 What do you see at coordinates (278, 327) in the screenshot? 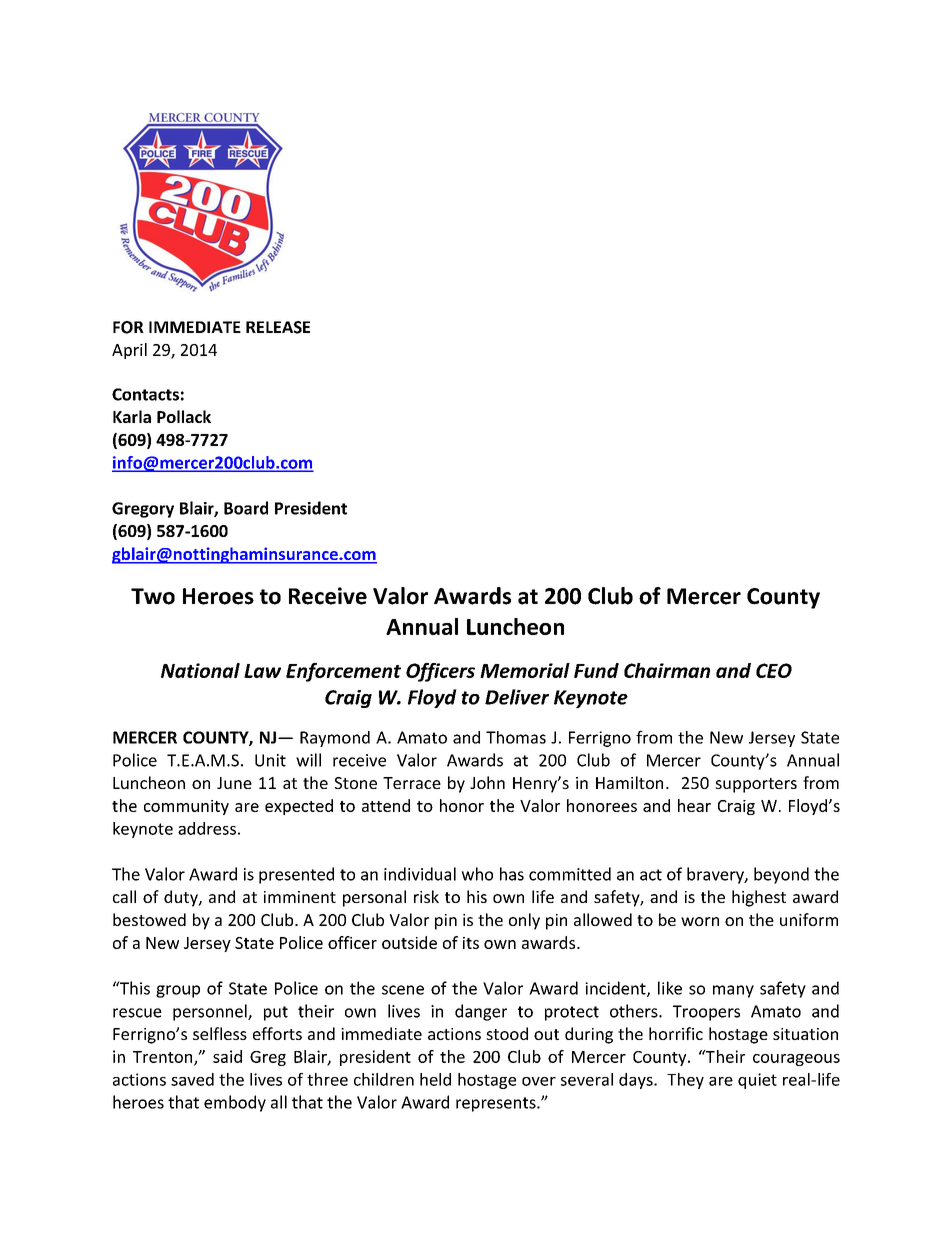
I see `RELEASE` at bounding box center [278, 327].
